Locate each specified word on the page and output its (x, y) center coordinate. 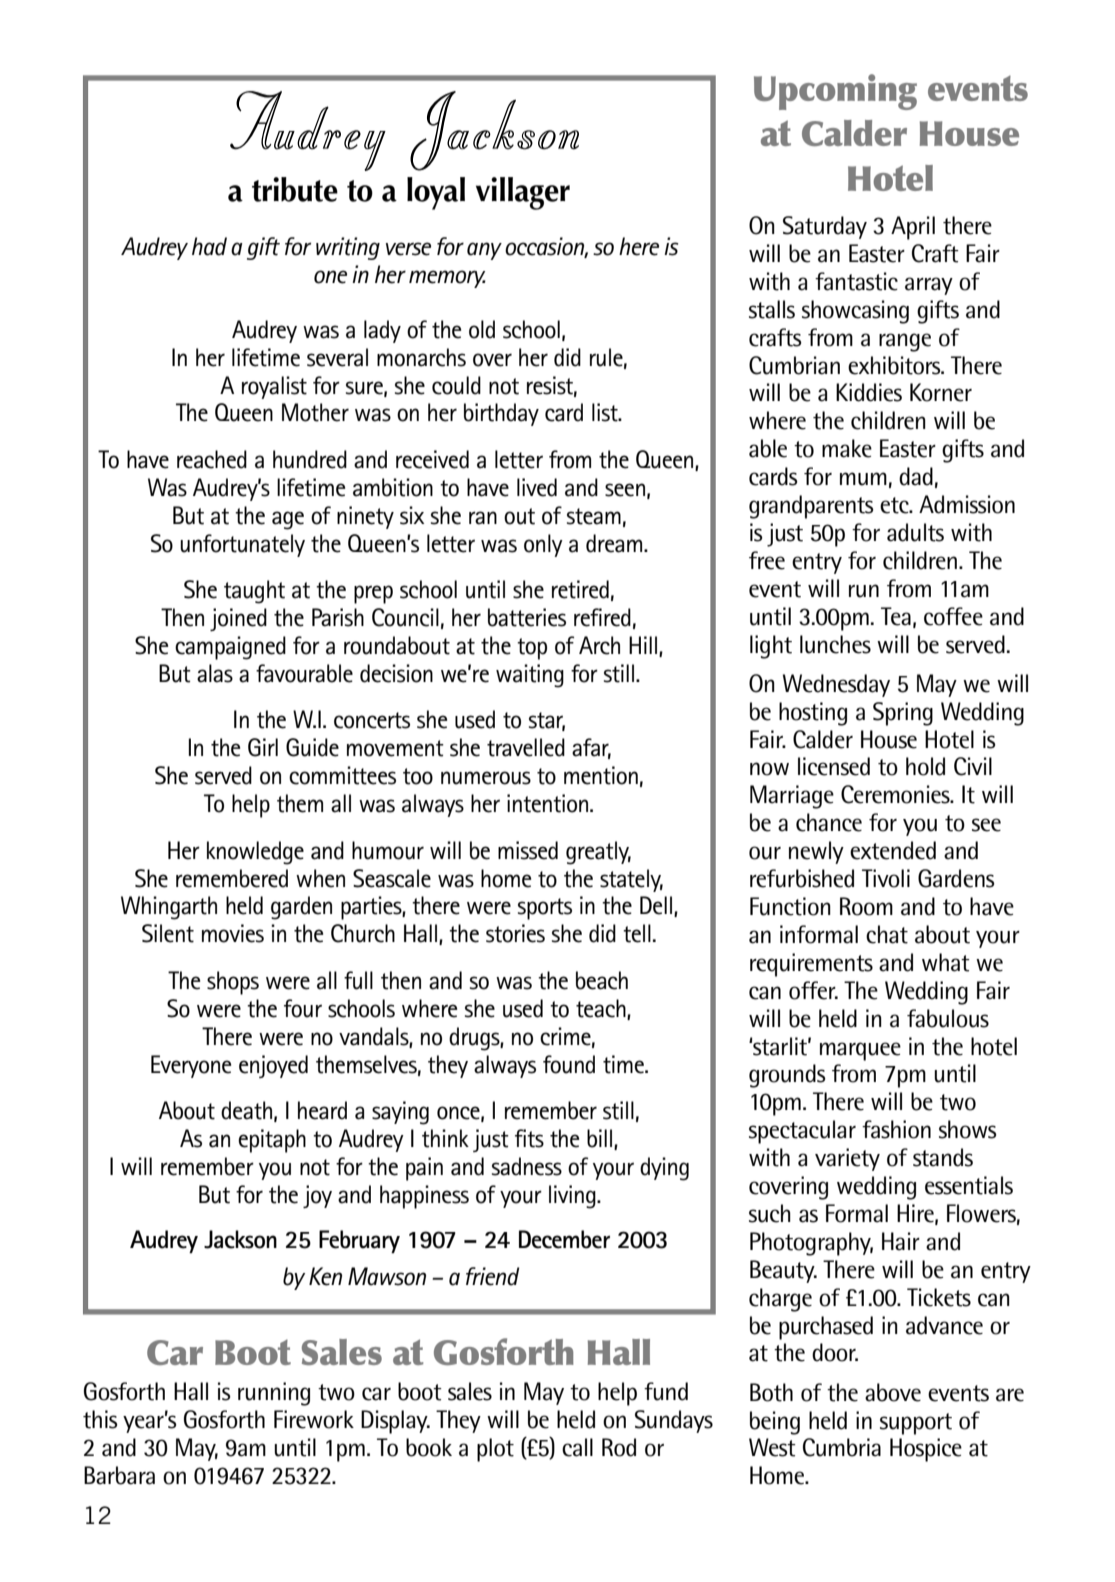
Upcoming (835, 92)
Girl (263, 747)
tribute (295, 189)
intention (549, 803)
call (577, 1447)
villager (523, 193)
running (274, 1394)
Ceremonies (896, 794)
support (916, 1424)
